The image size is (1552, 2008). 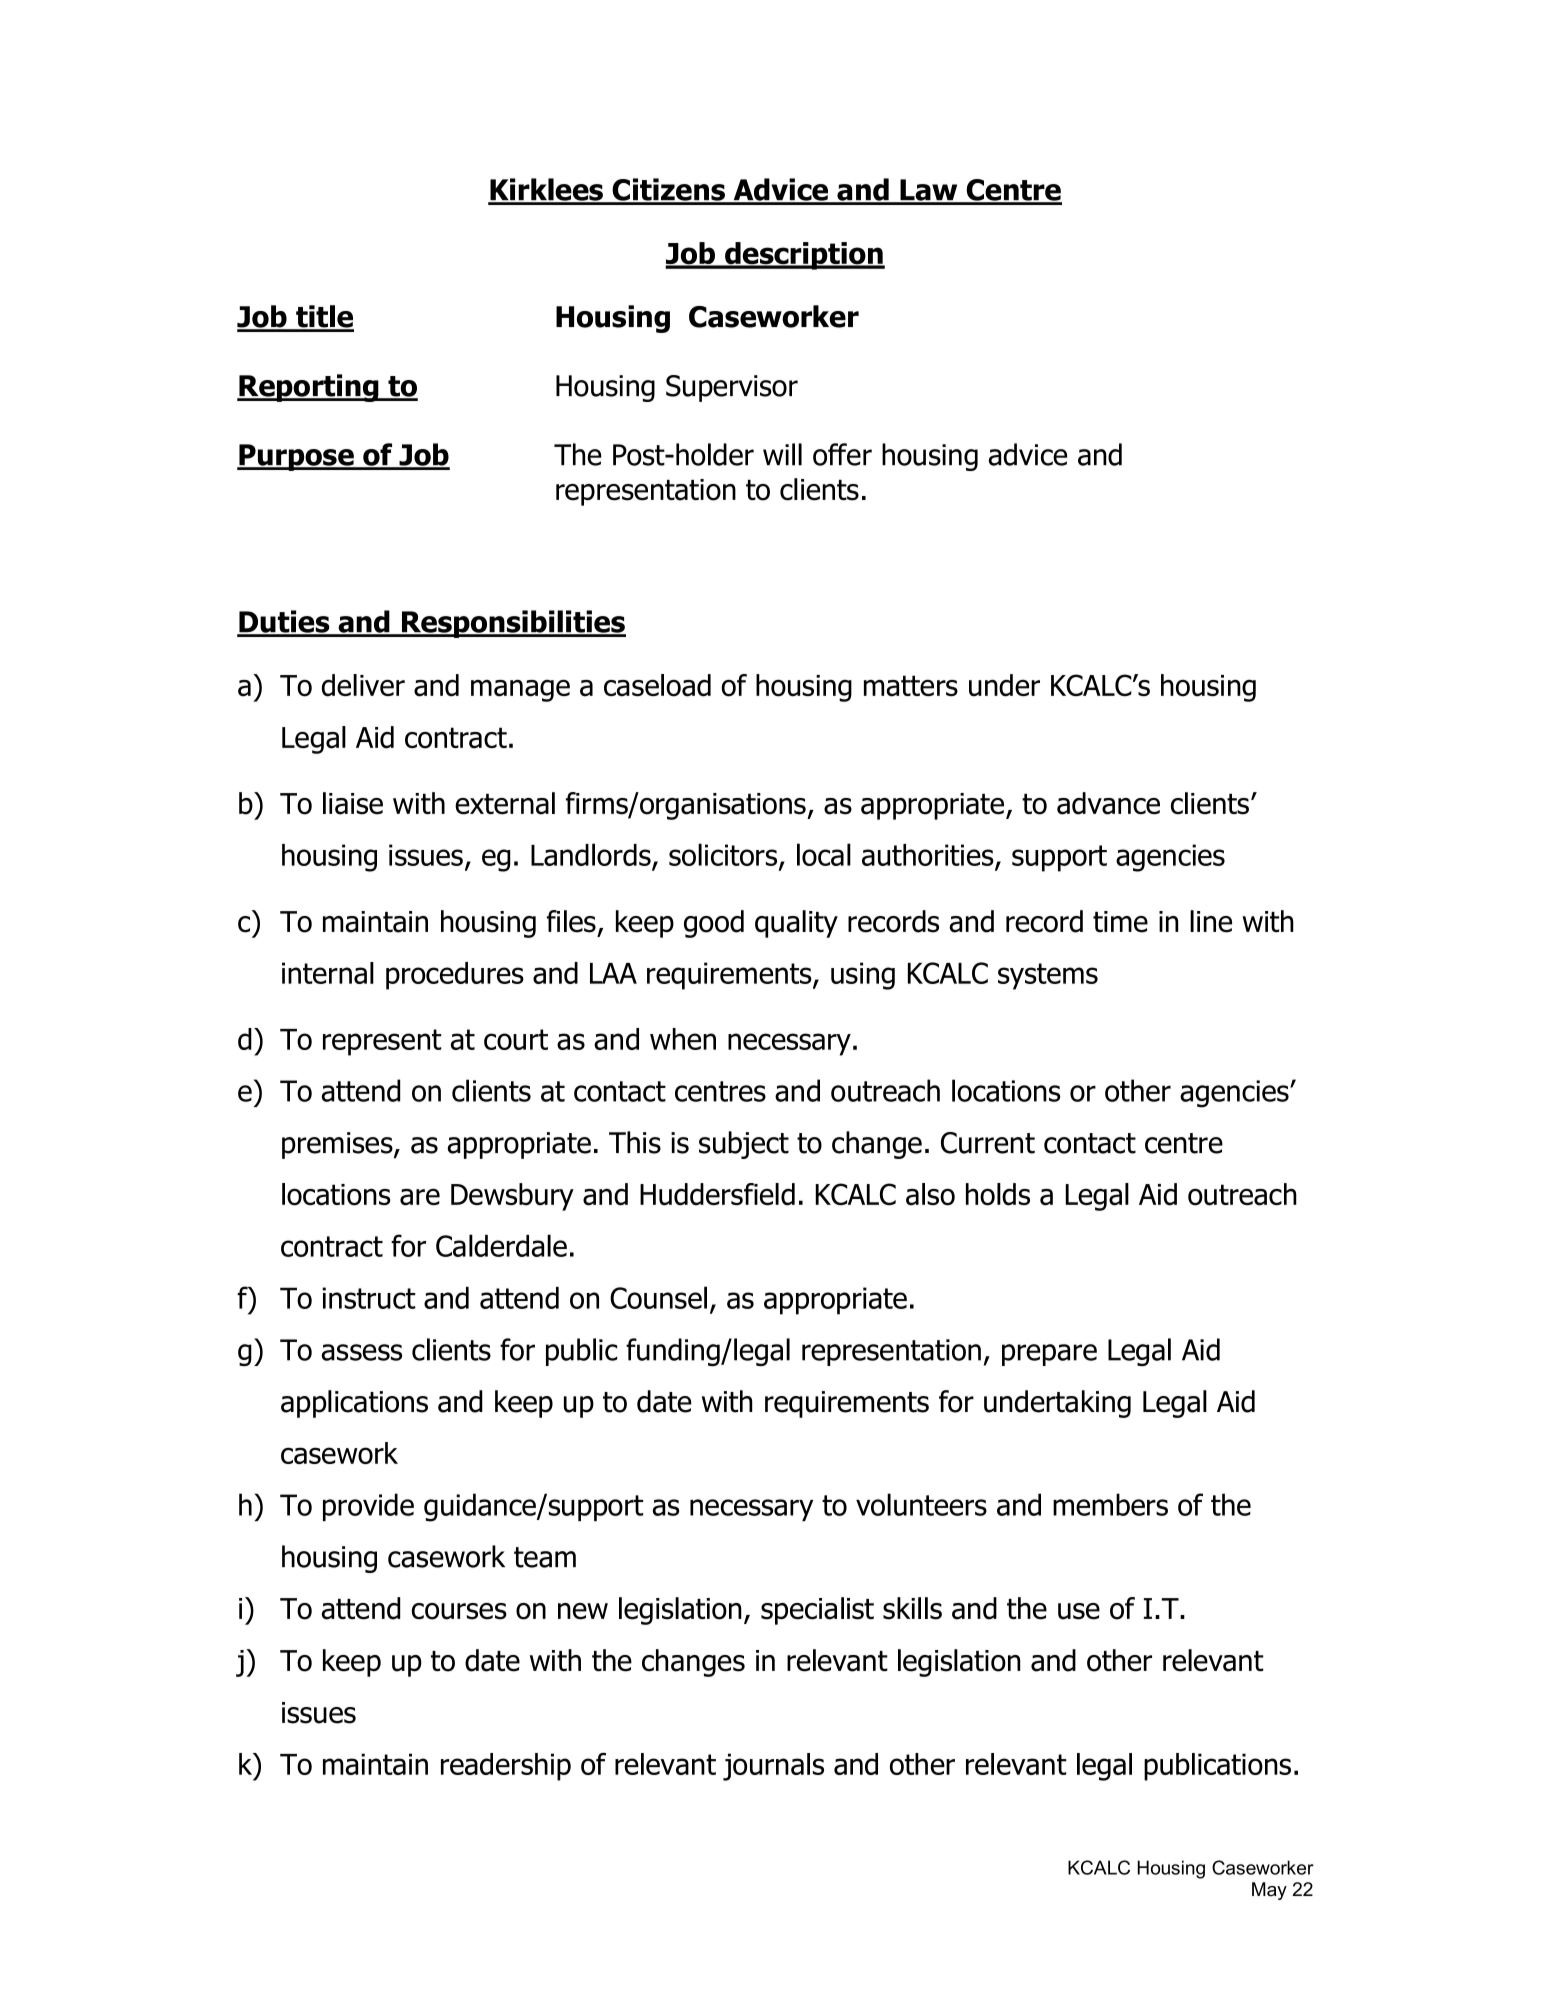 I want to click on readership, so click(x=506, y=1767).
